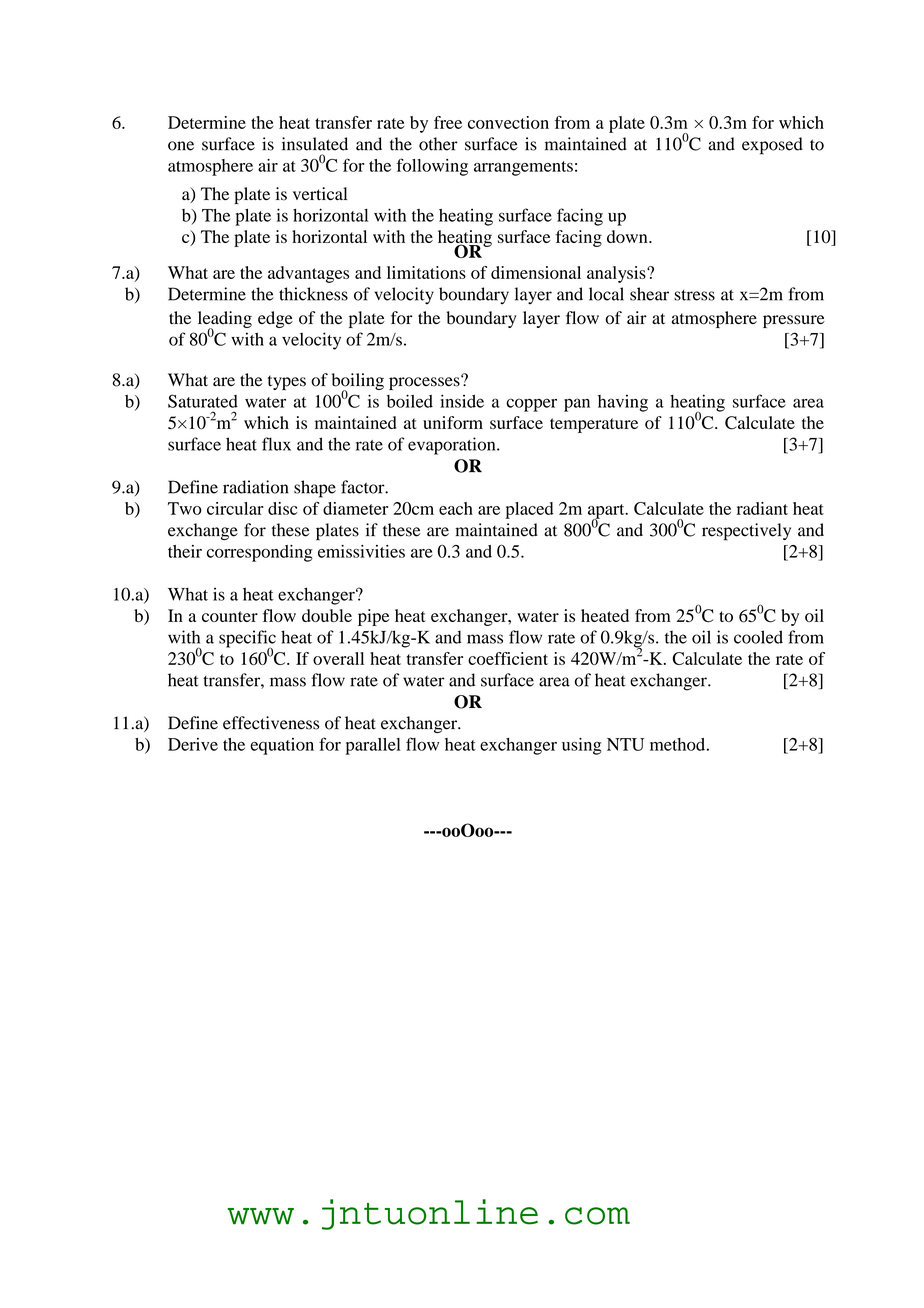 The image size is (924, 1308). Describe the element at coordinates (623, 403) in the screenshot. I see `having` at that location.
